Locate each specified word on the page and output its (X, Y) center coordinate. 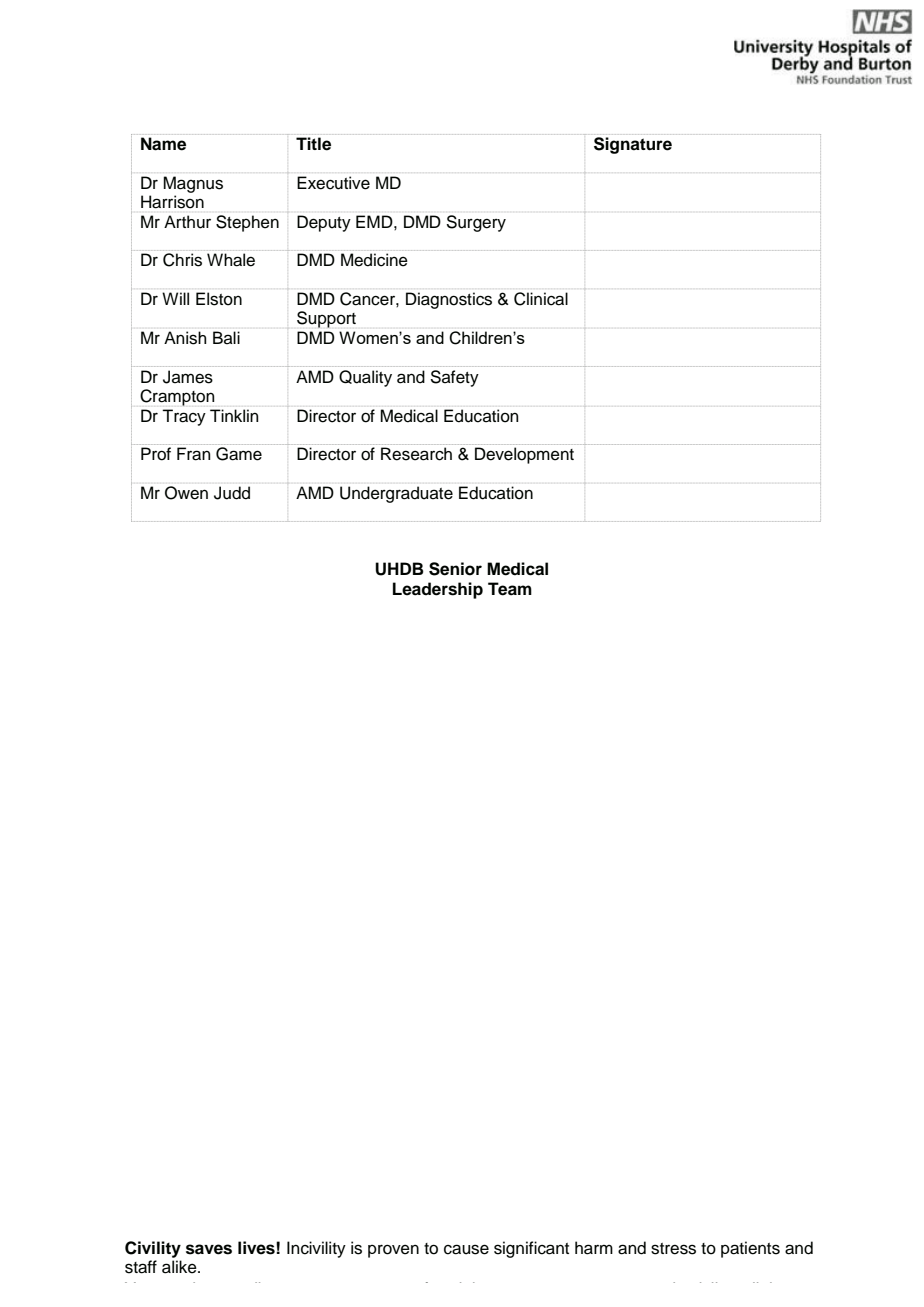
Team (510, 589)
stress (673, 1249)
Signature (633, 145)
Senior (455, 569)
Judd (232, 493)
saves (209, 1249)
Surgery (476, 223)
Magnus (193, 184)
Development (524, 455)
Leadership (438, 590)
